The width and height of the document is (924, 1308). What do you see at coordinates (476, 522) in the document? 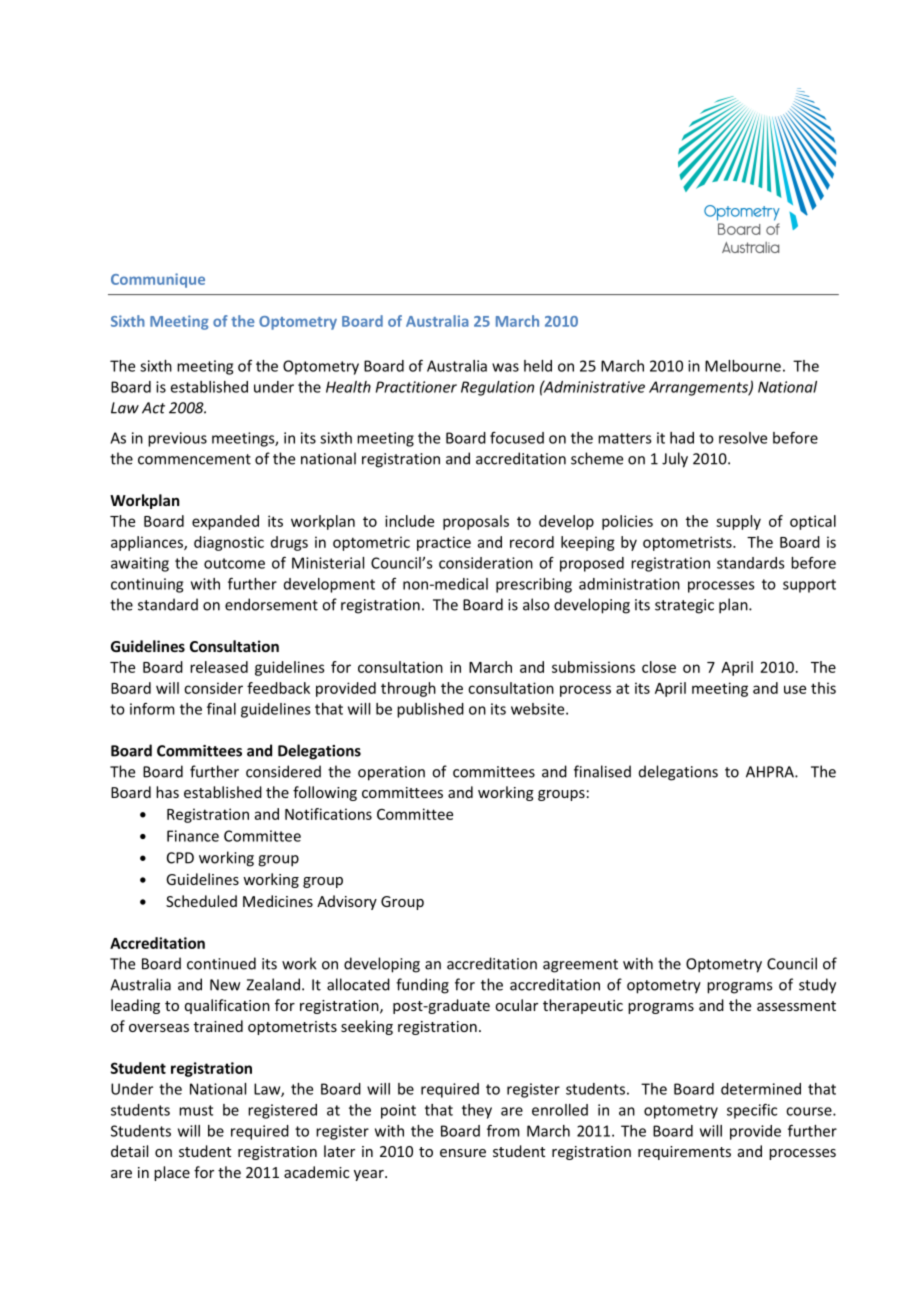
I see `proposals` at bounding box center [476, 522].
